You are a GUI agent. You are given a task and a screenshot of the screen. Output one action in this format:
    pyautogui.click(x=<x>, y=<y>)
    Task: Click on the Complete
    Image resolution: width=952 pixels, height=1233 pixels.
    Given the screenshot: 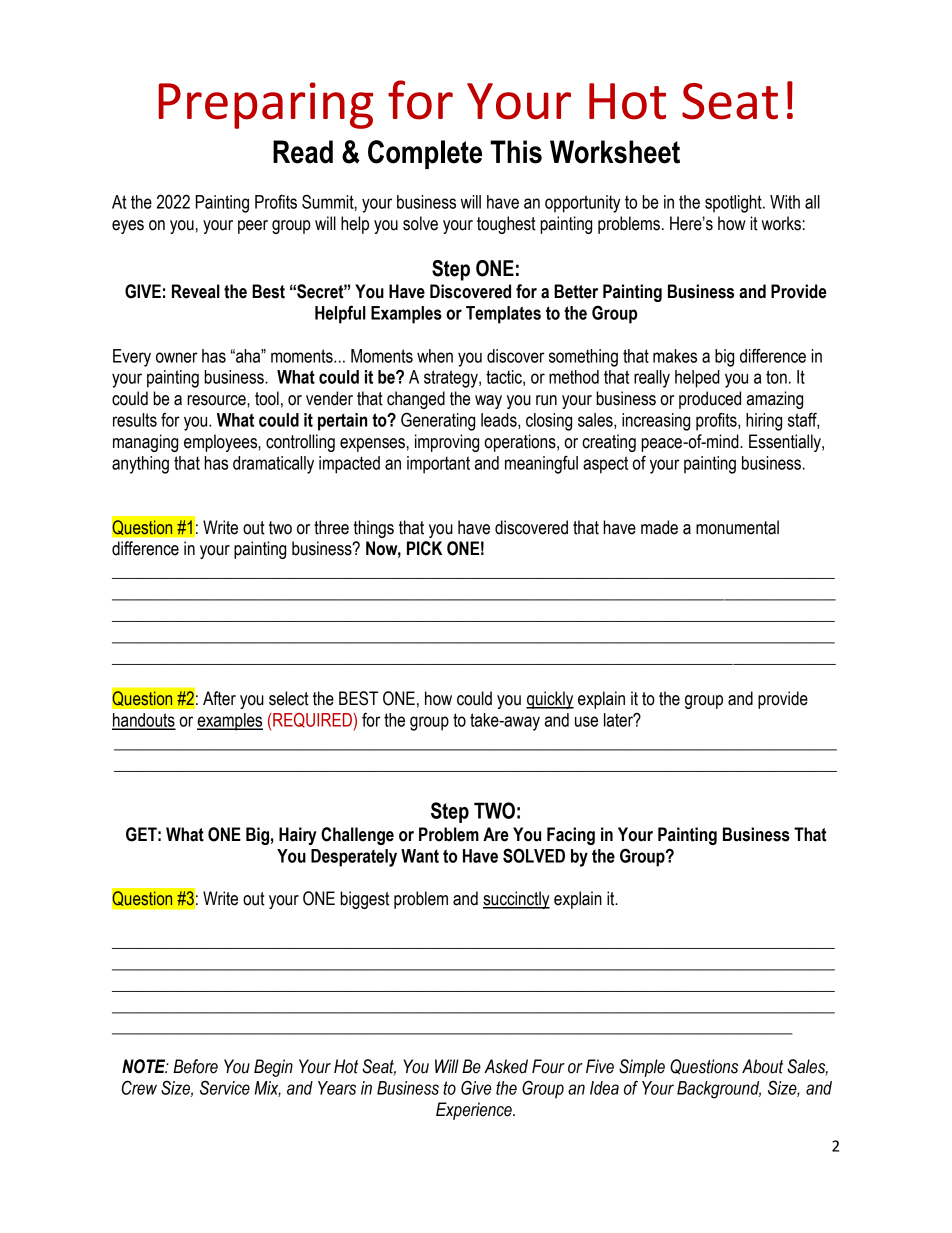 What is the action you would take?
    pyautogui.click(x=425, y=154)
